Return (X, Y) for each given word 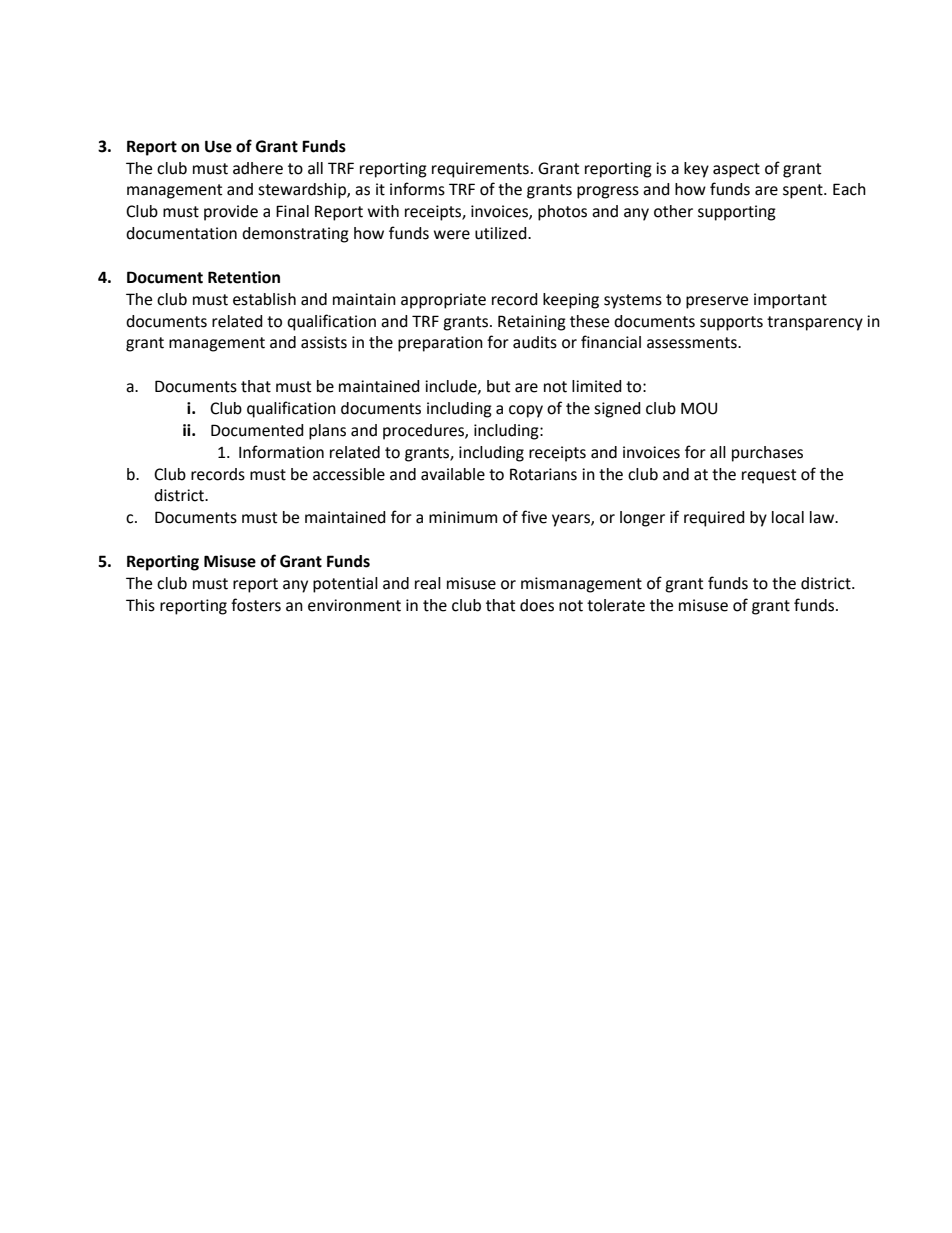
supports (731, 323)
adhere (258, 168)
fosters (256, 605)
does (537, 605)
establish (264, 299)
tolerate (616, 605)
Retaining (532, 323)
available (453, 474)
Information (281, 452)
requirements (480, 170)
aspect (736, 170)
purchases (767, 454)
